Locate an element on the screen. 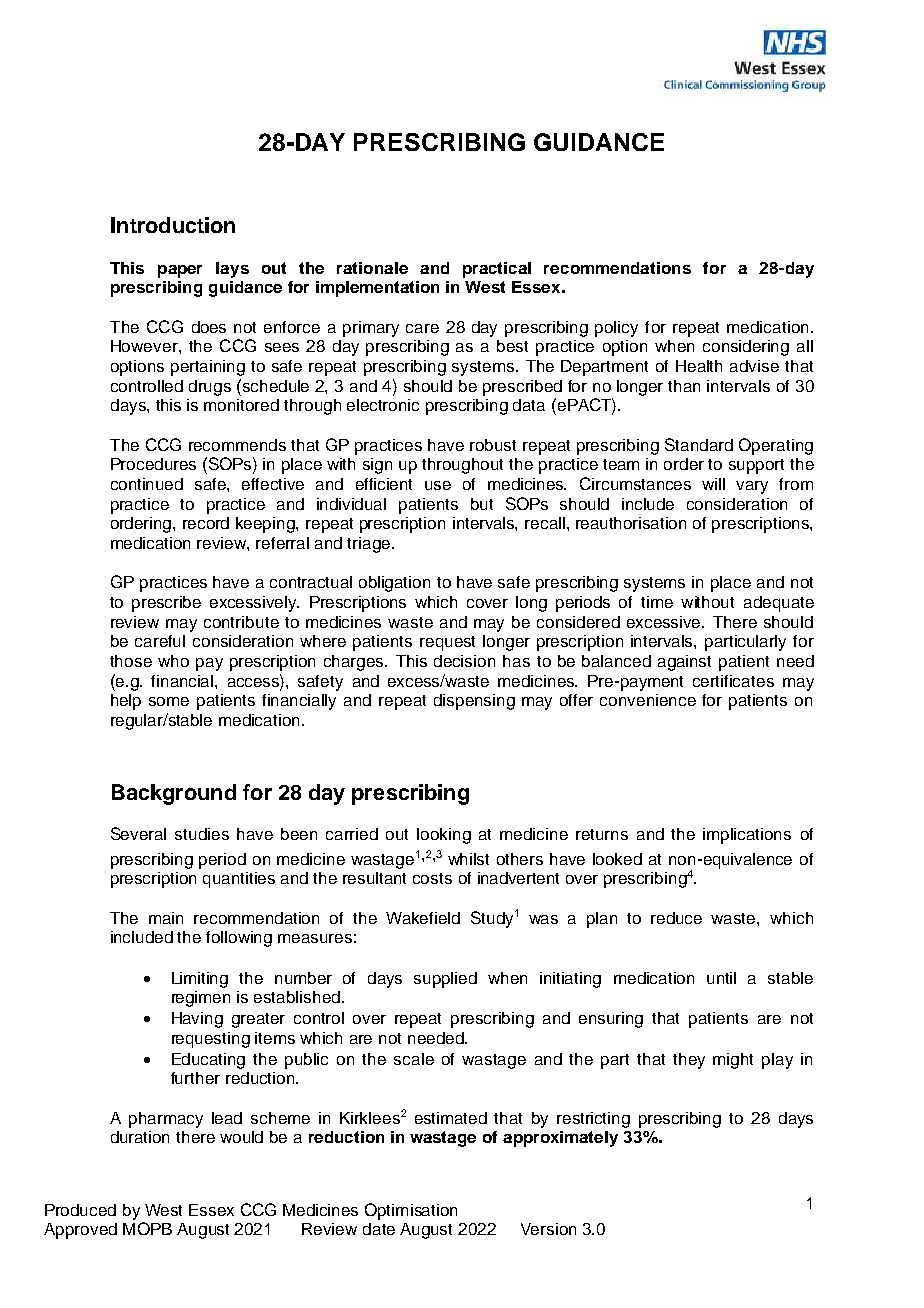 This screenshot has width=924, height=1308. certificates is located at coordinates (733, 681).
